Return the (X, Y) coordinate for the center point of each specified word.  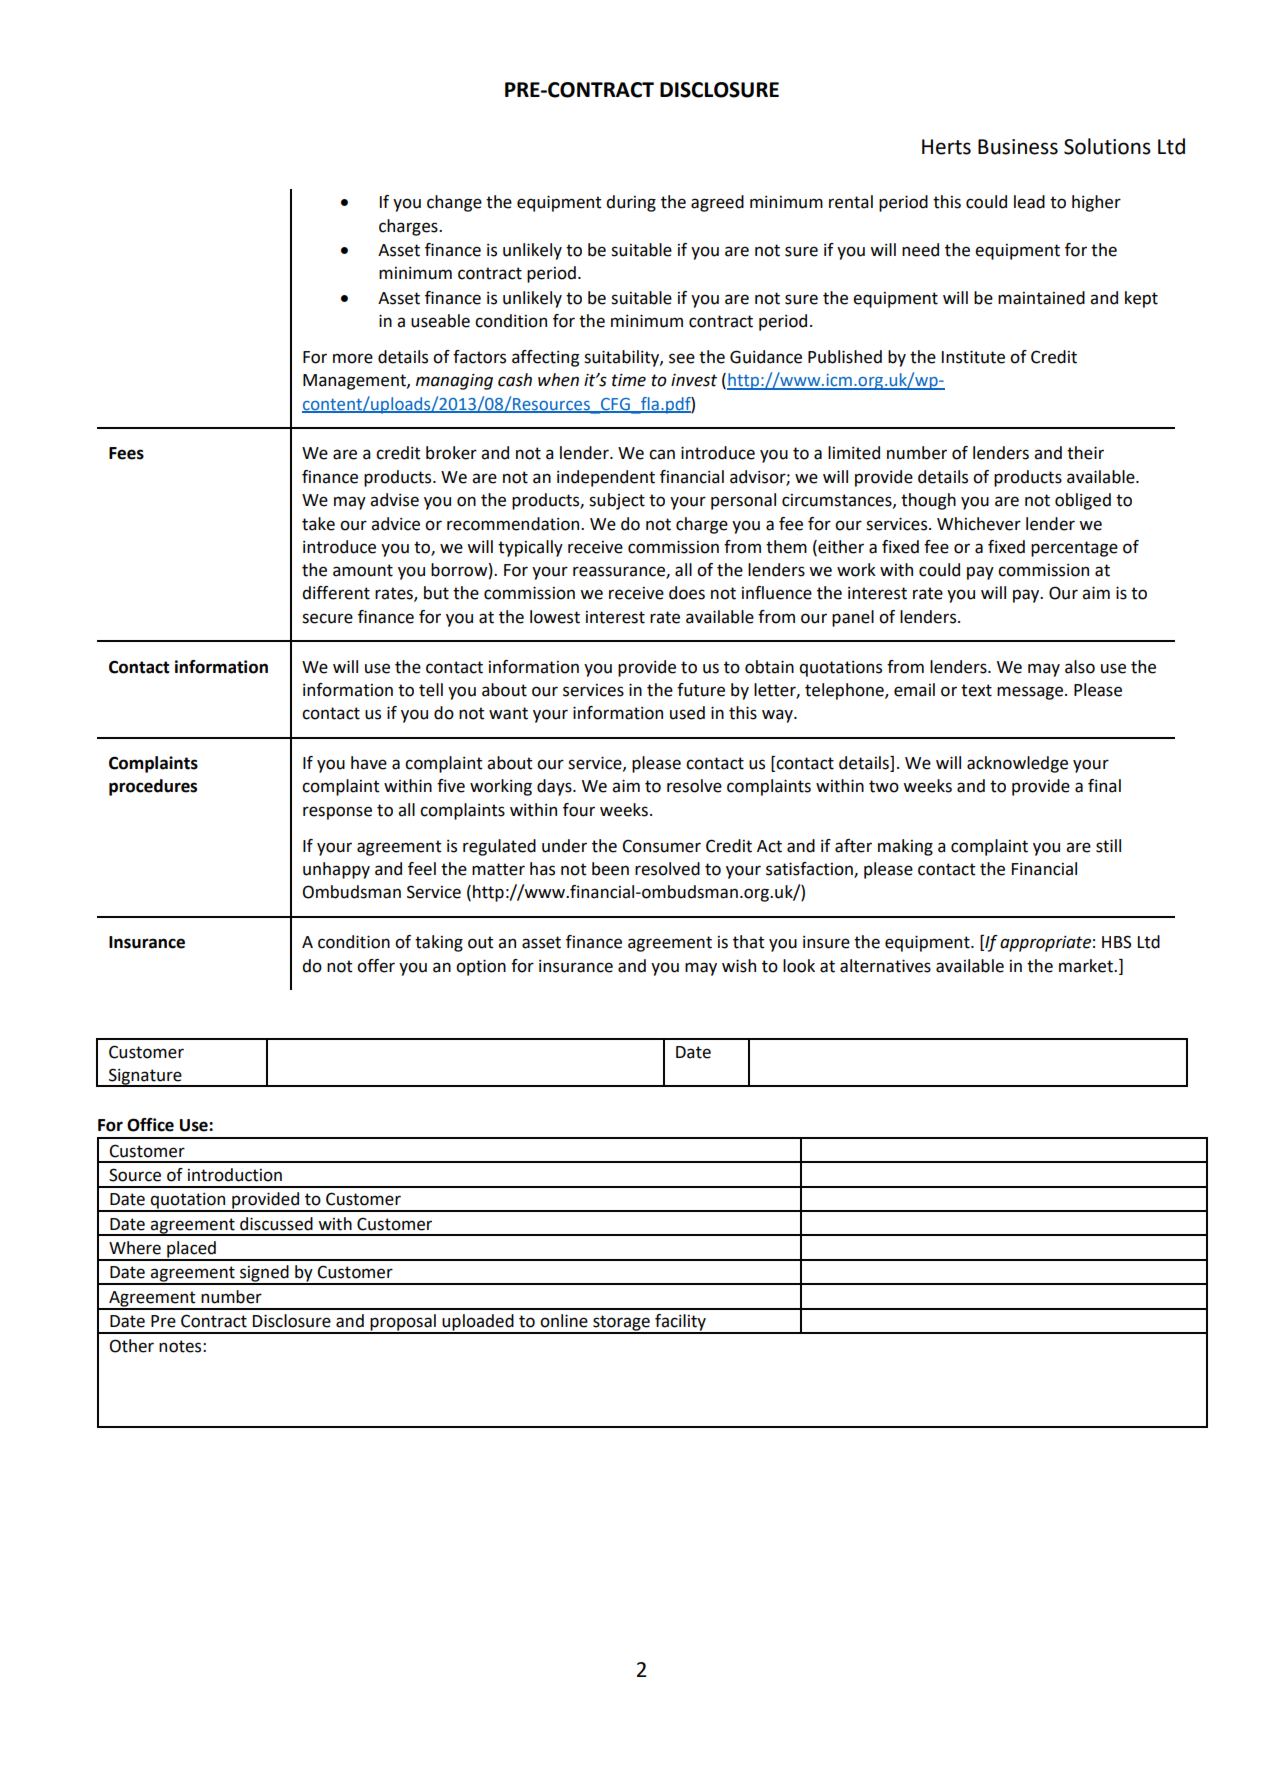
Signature (145, 1077)
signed (264, 1274)
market (1087, 966)
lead (1029, 202)
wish (739, 966)
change (454, 203)
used (687, 713)
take (318, 524)
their (1085, 453)
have (369, 763)
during (631, 203)
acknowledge (1017, 764)
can (662, 454)
